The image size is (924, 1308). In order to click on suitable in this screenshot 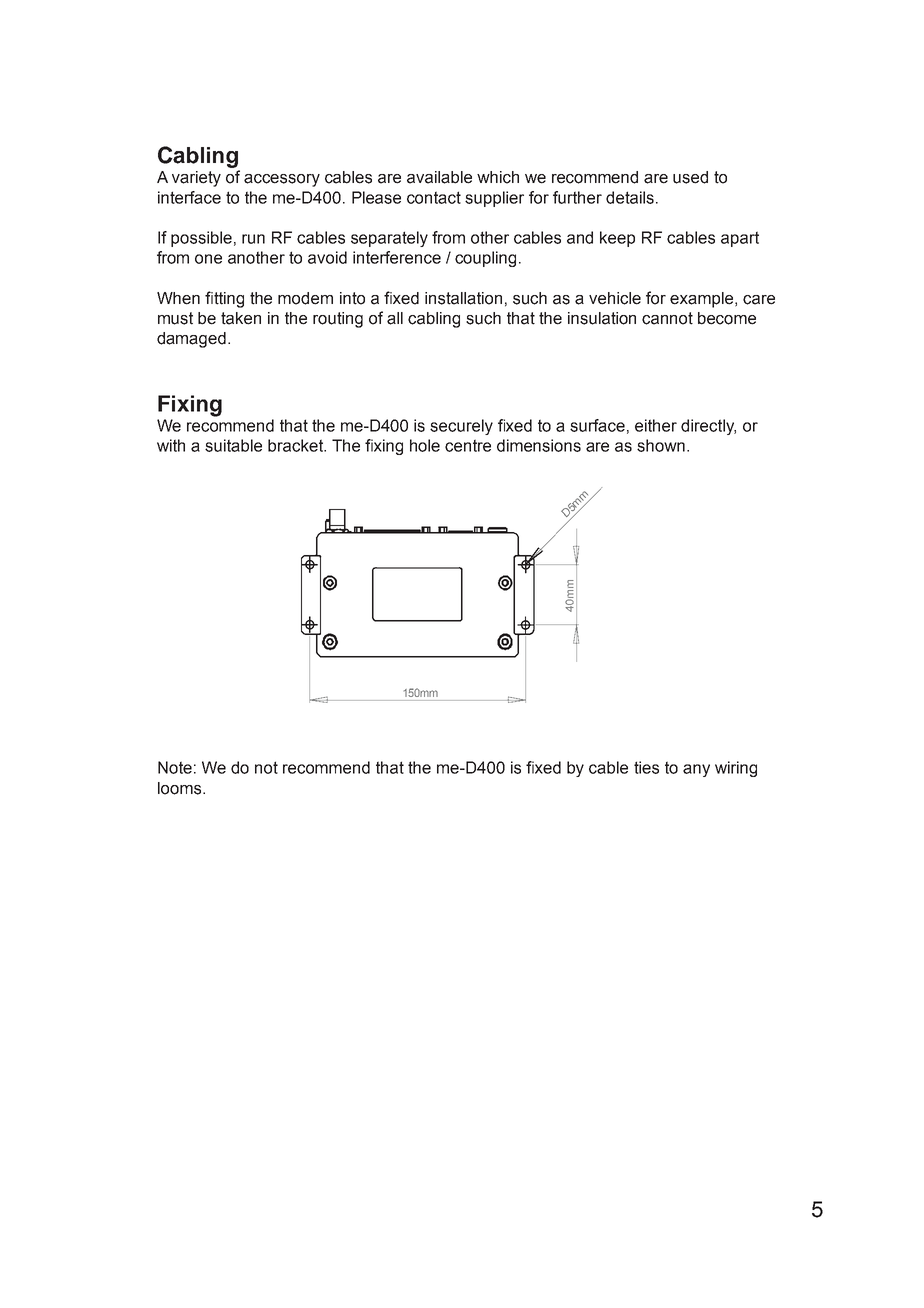, I will do `click(233, 445)`.
